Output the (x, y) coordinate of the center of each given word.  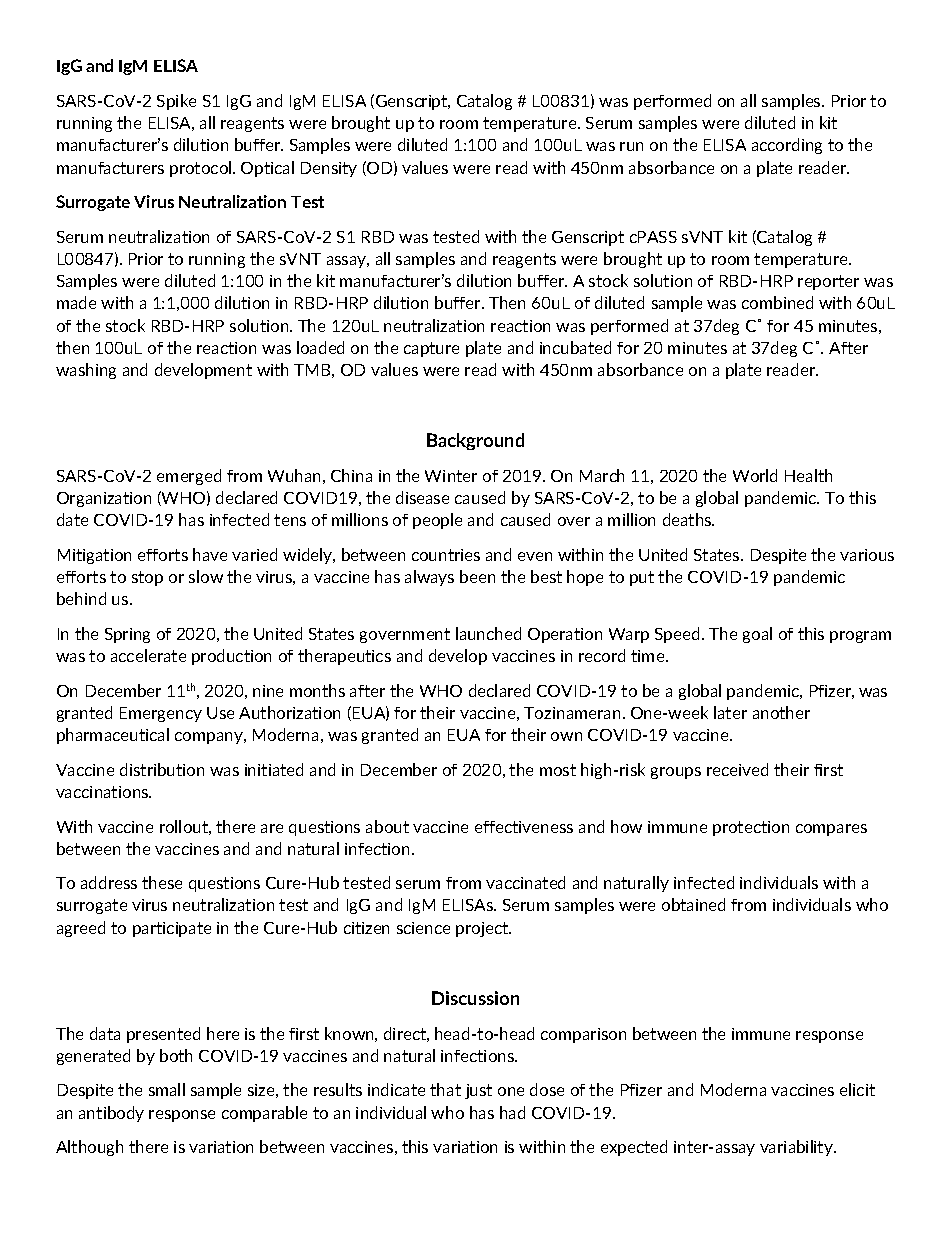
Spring (127, 635)
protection (751, 828)
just (478, 1091)
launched (488, 633)
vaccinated (525, 882)
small (167, 1089)
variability (797, 1148)
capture (431, 349)
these (162, 882)
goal (757, 635)
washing (86, 371)
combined (777, 302)
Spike (176, 102)
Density (329, 169)
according (787, 146)
